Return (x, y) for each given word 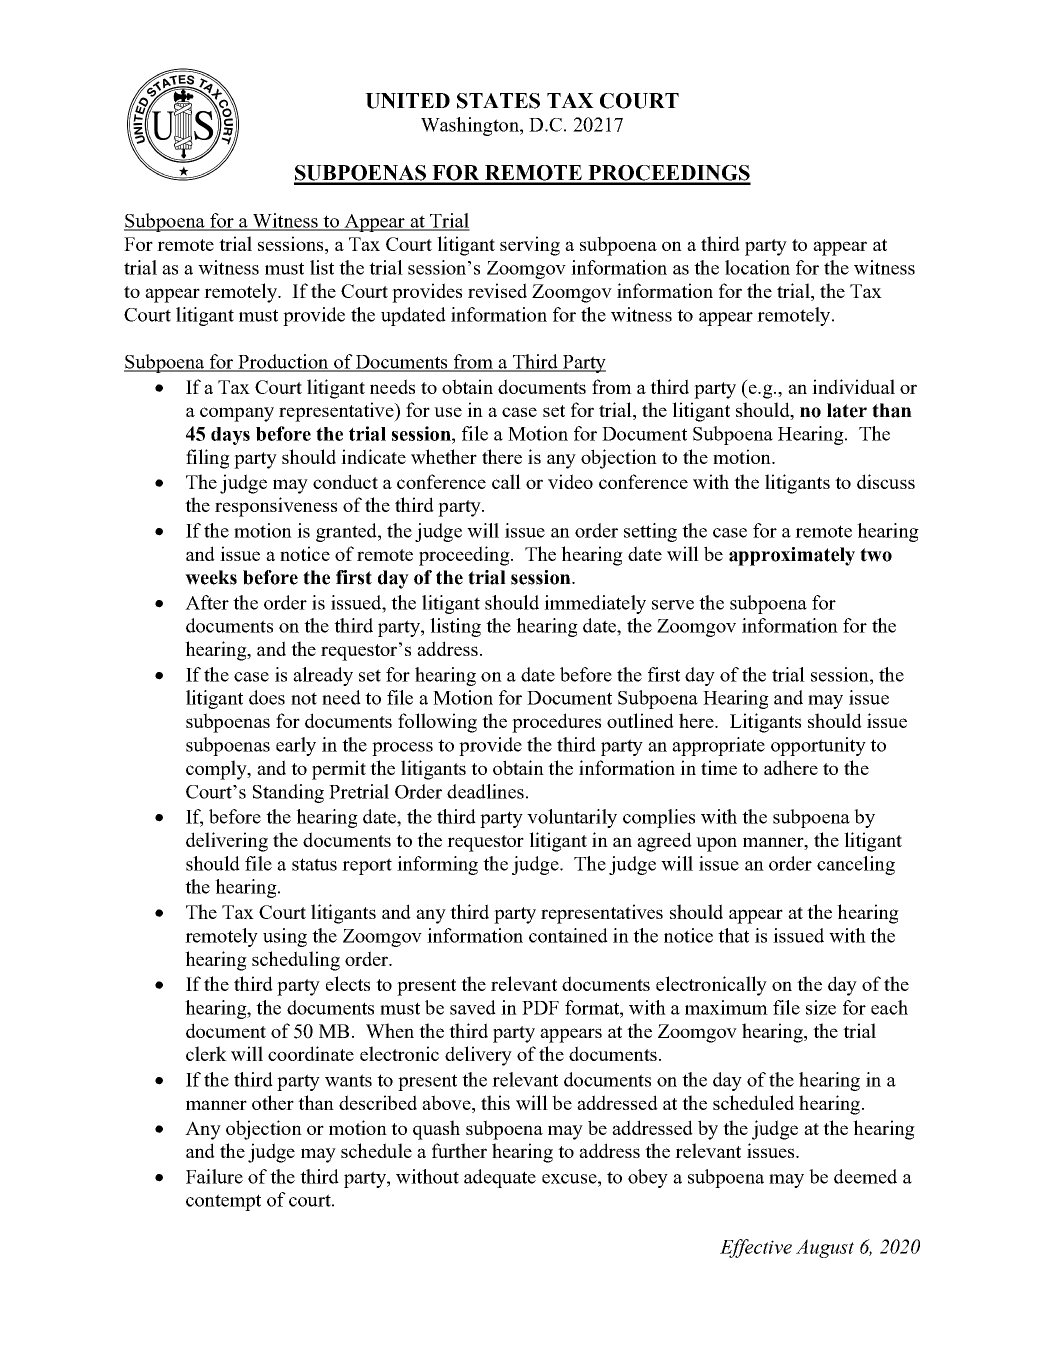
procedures (556, 723)
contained (568, 935)
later (847, 410)
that (733, 935)
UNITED (407, 101)
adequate (500, 1178)
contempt (223, 1202)
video (570, 481)
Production (283, 362)
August (825, 1248)
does (267, 697)
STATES (498, 101)
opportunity (818, 746)
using (285, 937)
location (757, 267)
